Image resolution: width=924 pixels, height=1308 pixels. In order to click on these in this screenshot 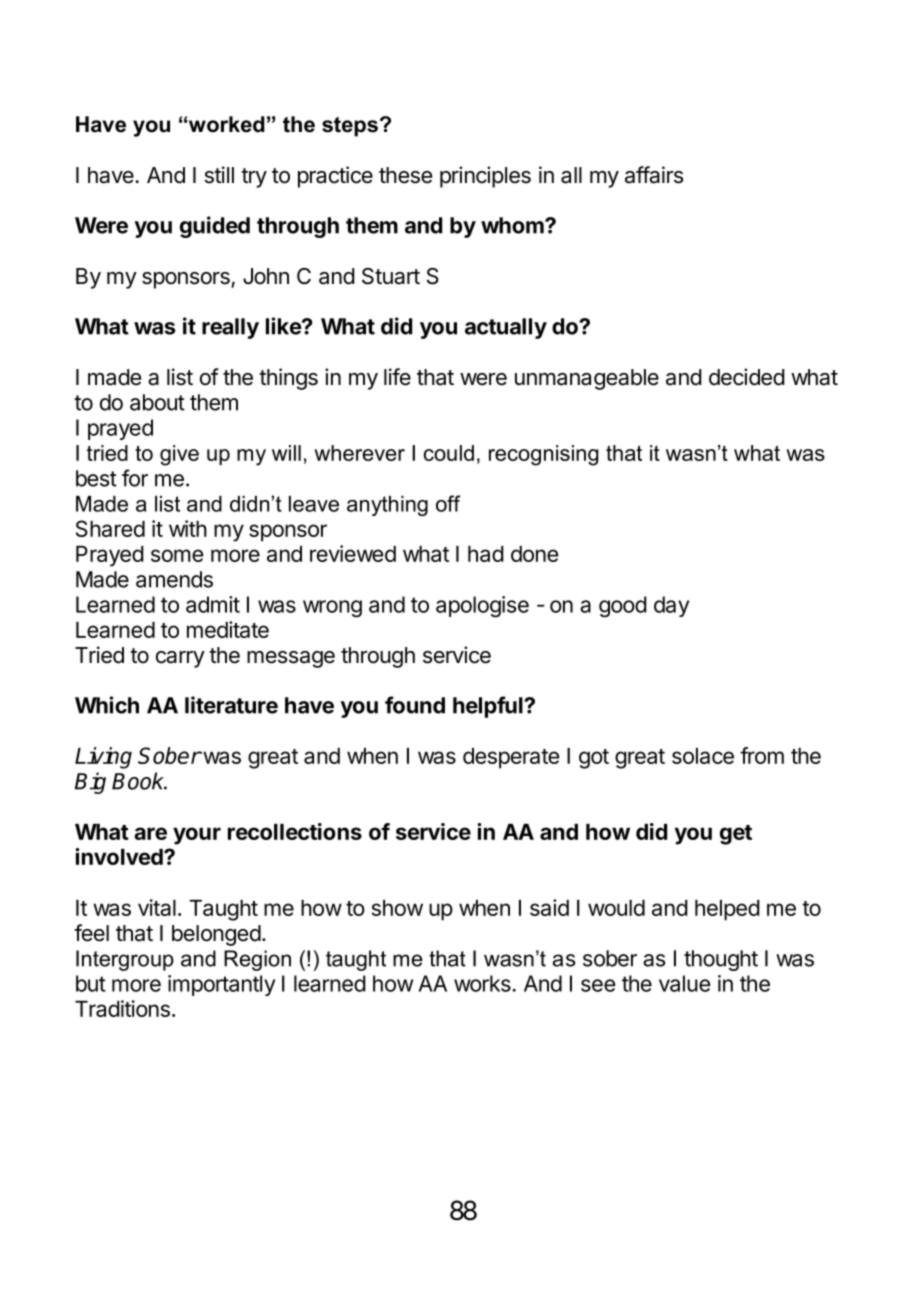, I will do `click(405, 175)`.
